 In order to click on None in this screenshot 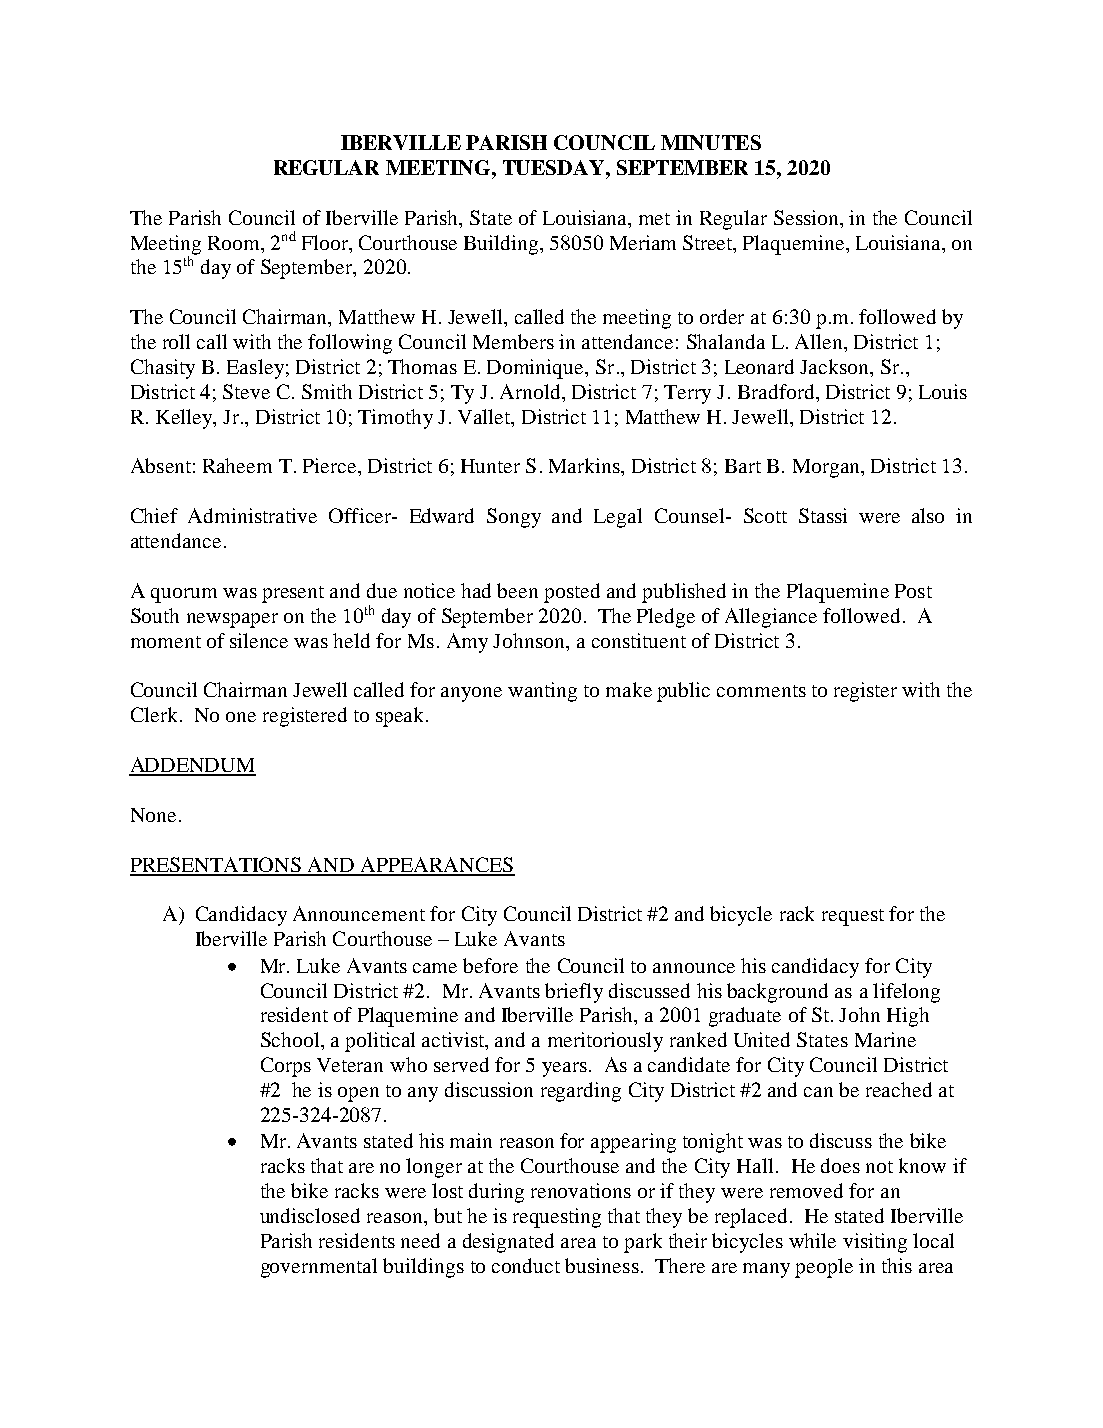, I will do `click(153, 815)`.
